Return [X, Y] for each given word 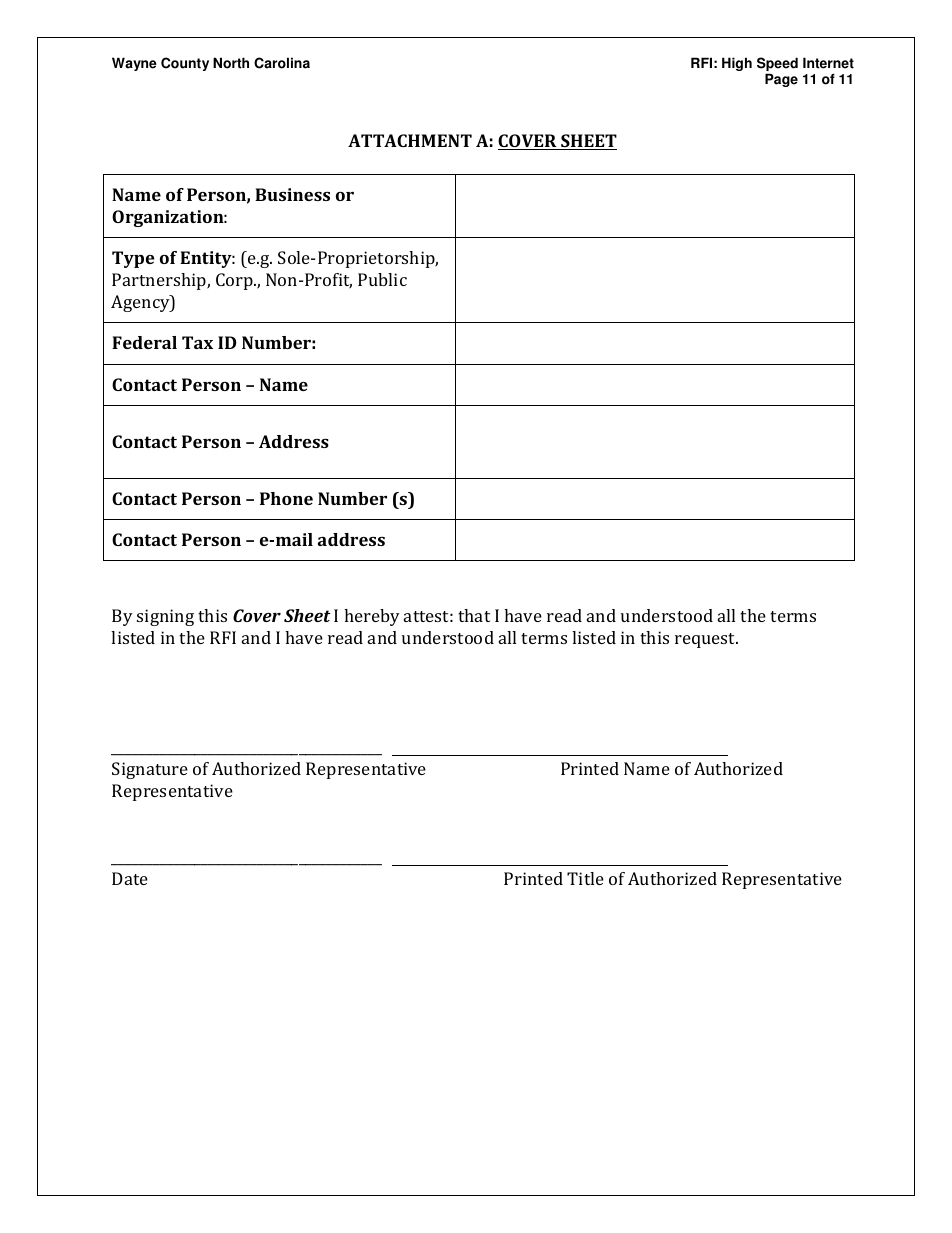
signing [165, 617]
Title [585, 878]
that [474, 615]
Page [781, 80]
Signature [150, 770]
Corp [235, 281]
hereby [372, 617]
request [706, 640]
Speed [777, 65]
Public [382, 279]
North [231, 63]
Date [130, 878]
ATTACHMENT [410, 140]
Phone [286, 498]
